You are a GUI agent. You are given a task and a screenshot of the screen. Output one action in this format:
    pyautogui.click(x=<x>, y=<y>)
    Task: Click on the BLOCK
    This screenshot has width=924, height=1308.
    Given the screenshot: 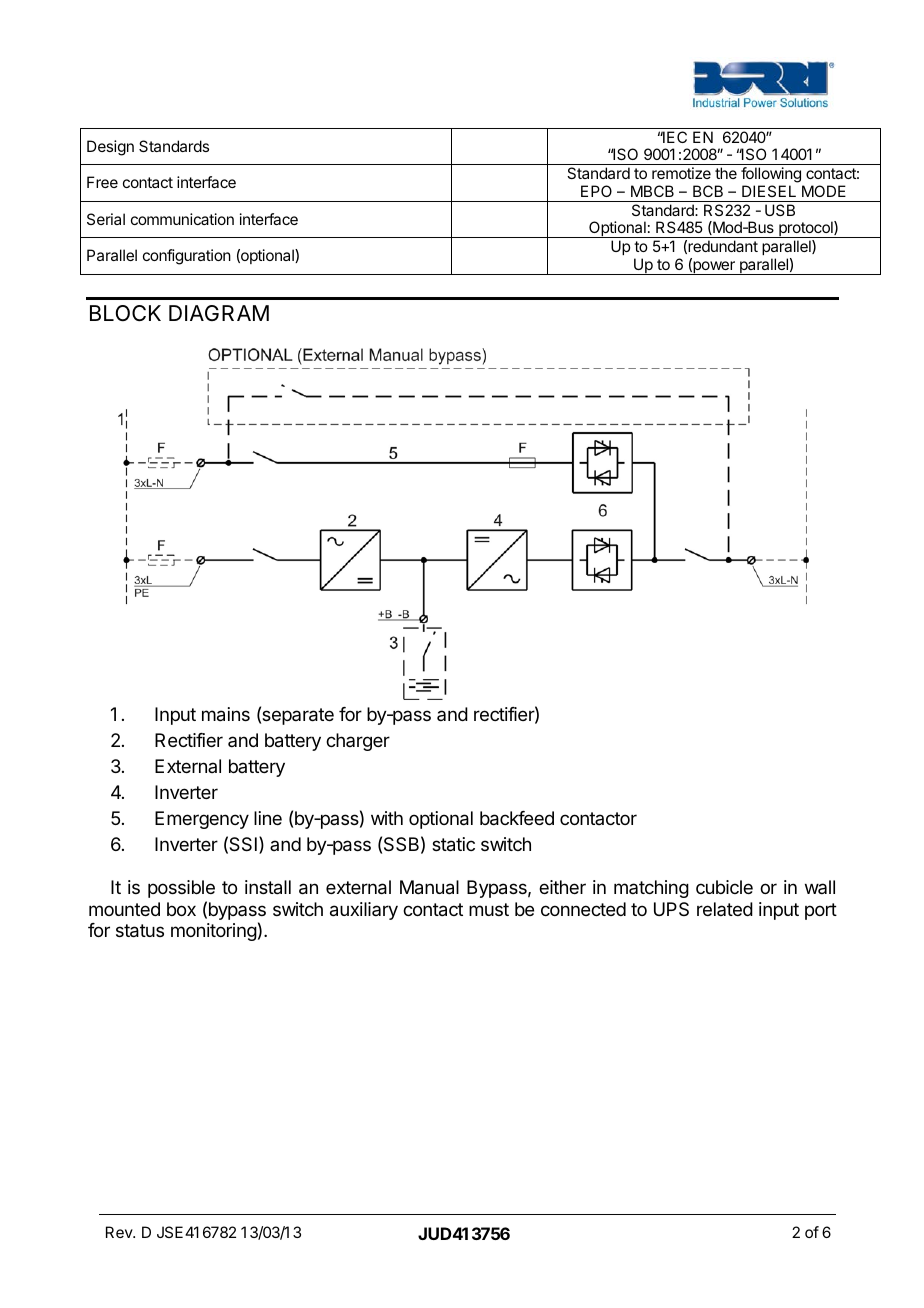 What is the action you would take?
    pyautogui.click(x=125, y=313)
